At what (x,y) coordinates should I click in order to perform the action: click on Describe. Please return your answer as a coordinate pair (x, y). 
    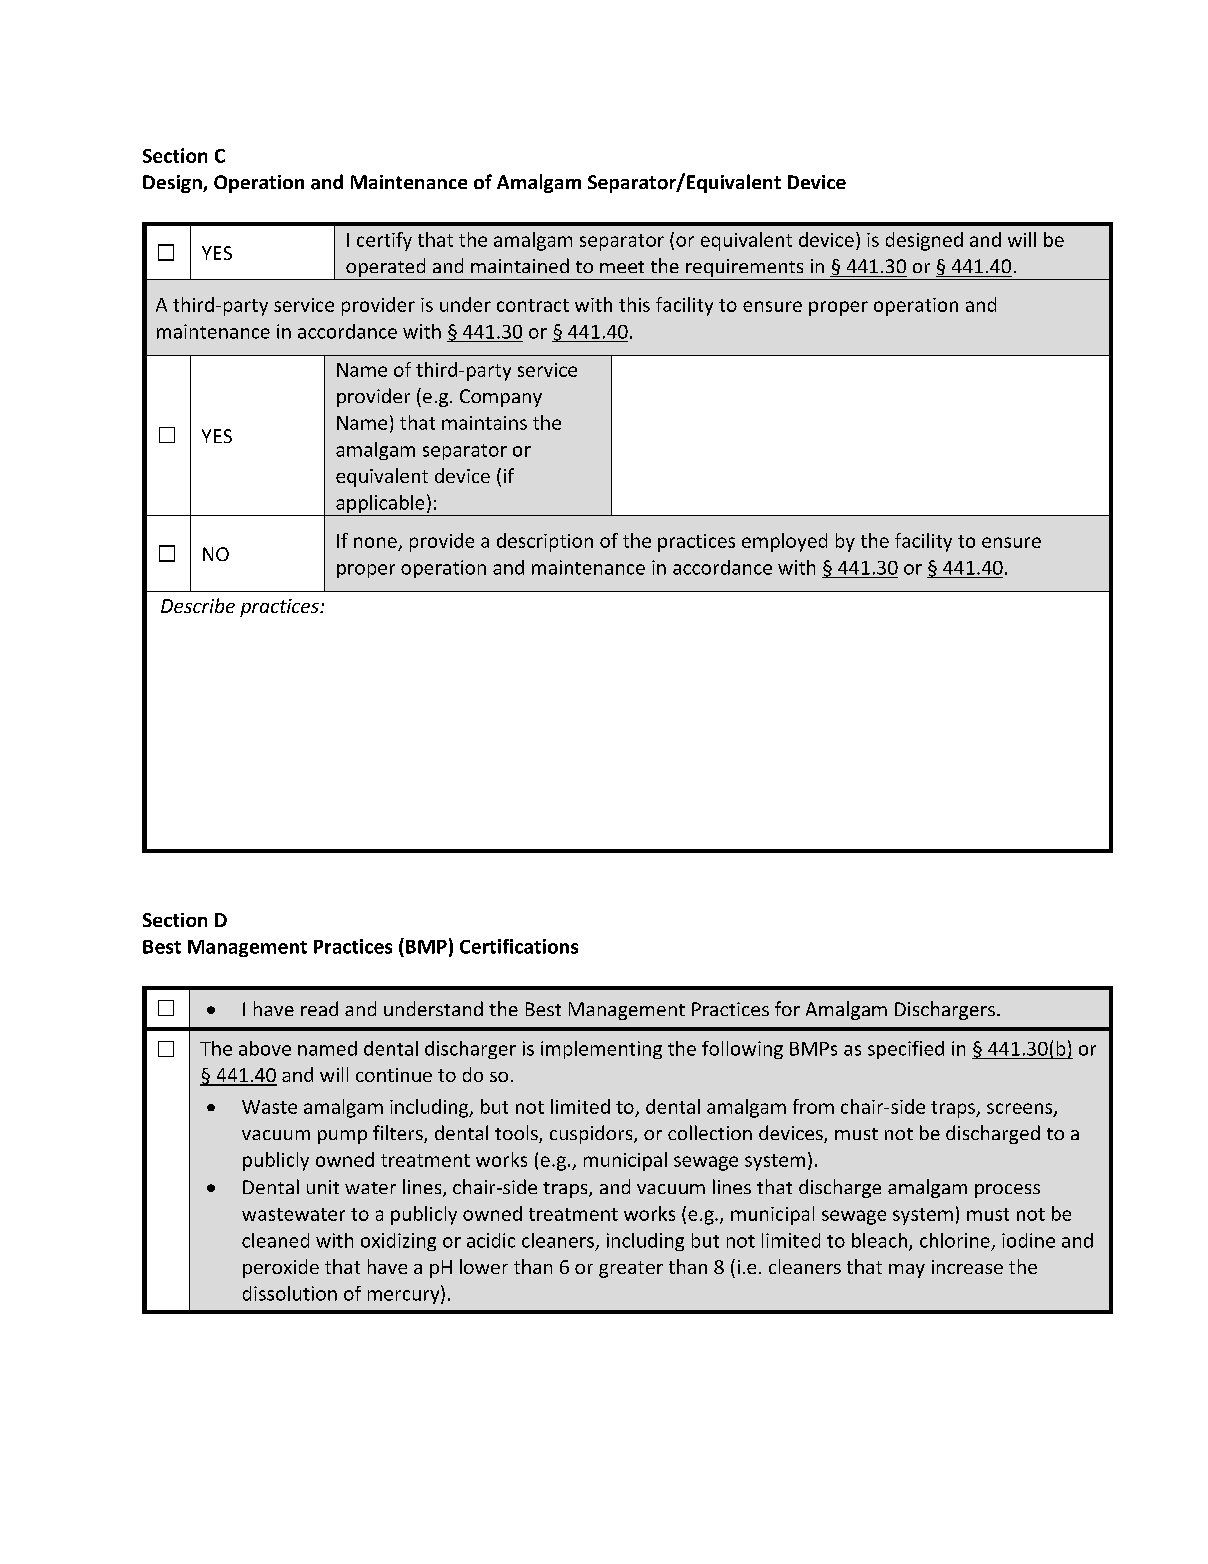
    Looking at the image, I should click on (198, 605).
